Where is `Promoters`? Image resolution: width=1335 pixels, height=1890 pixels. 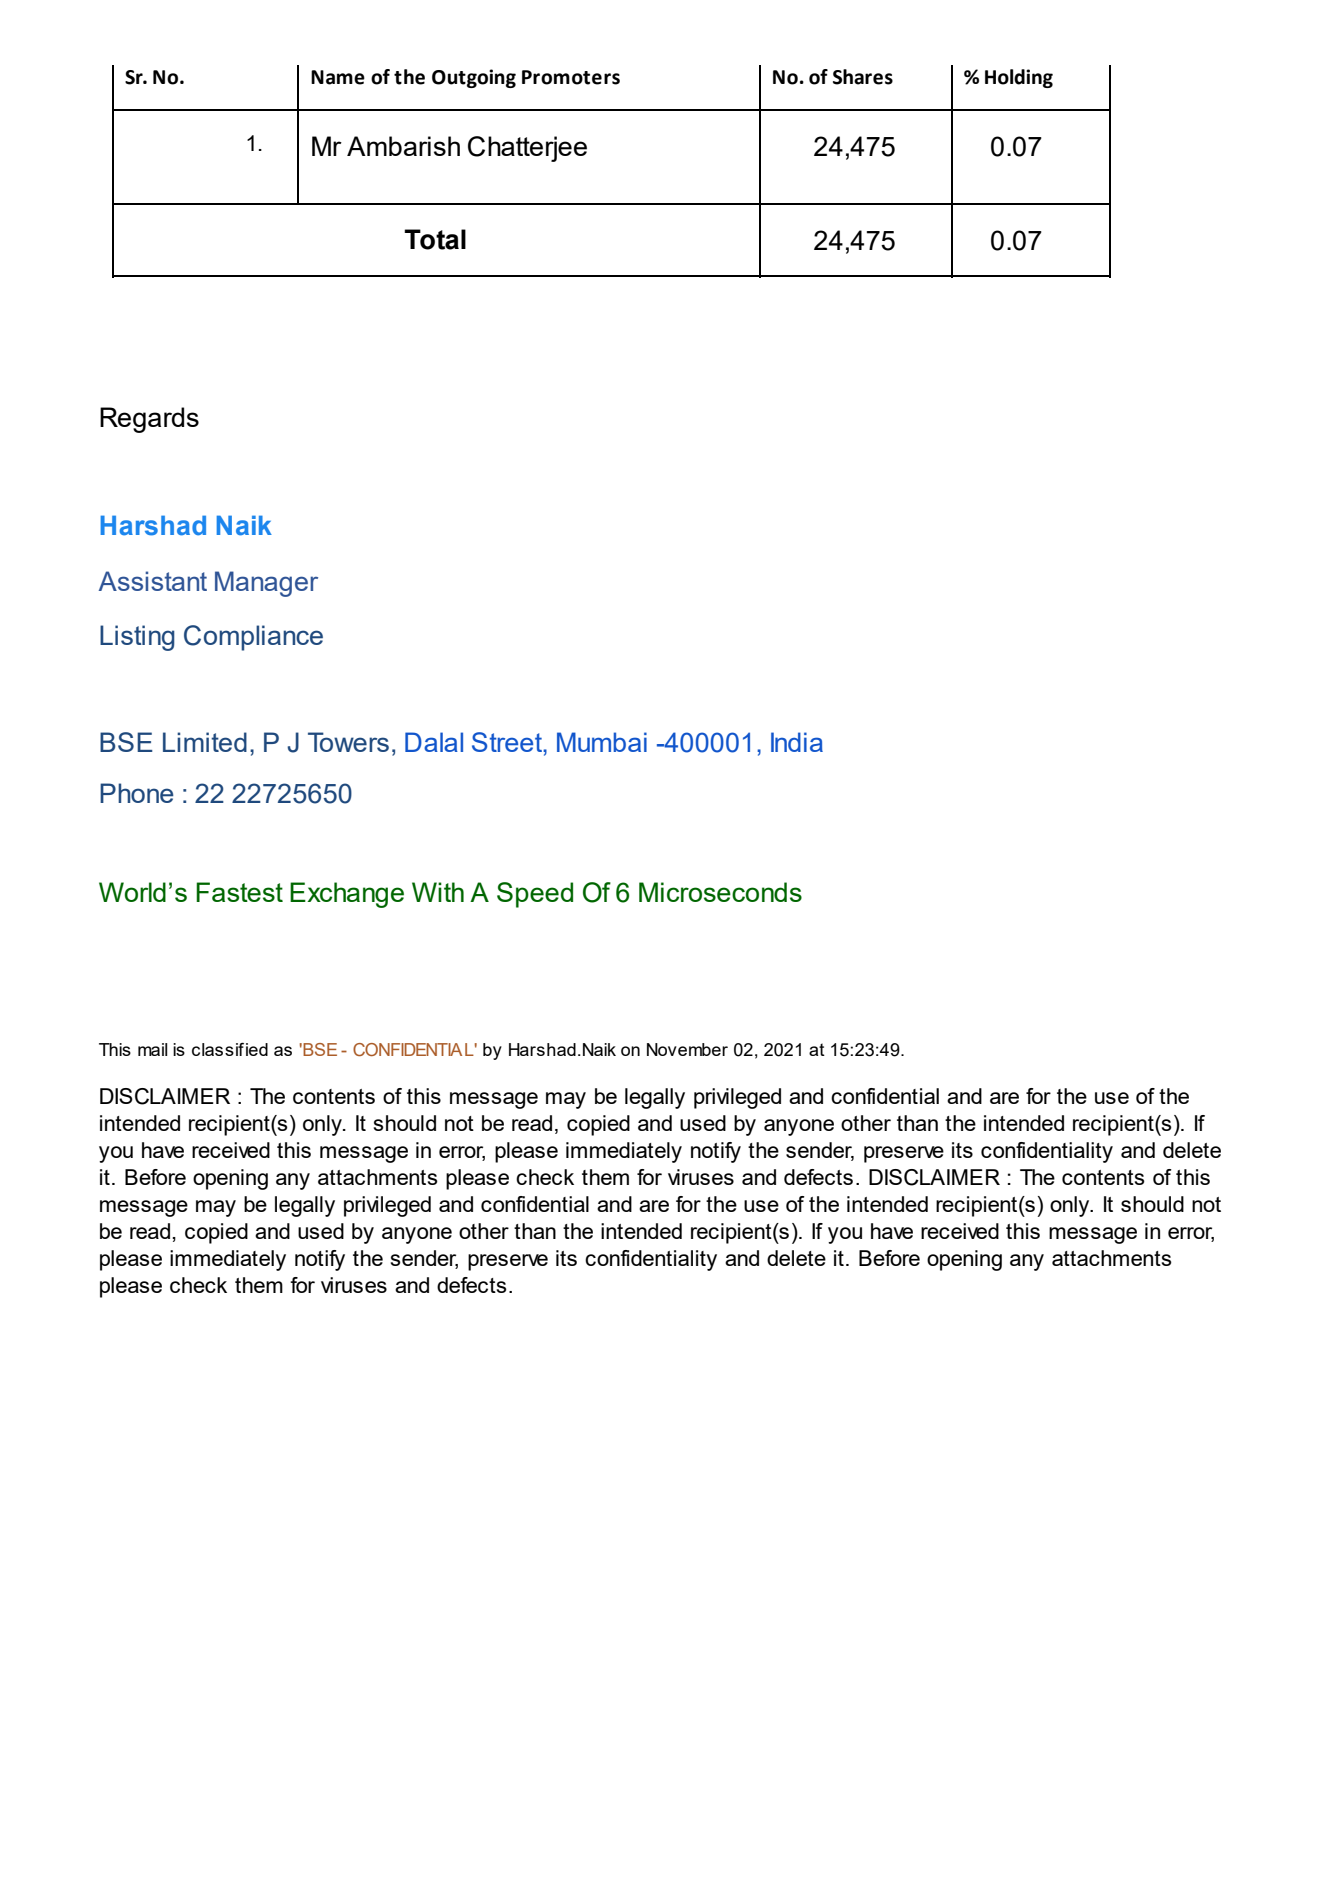
Promoters is located at coordinates (571, 77).
